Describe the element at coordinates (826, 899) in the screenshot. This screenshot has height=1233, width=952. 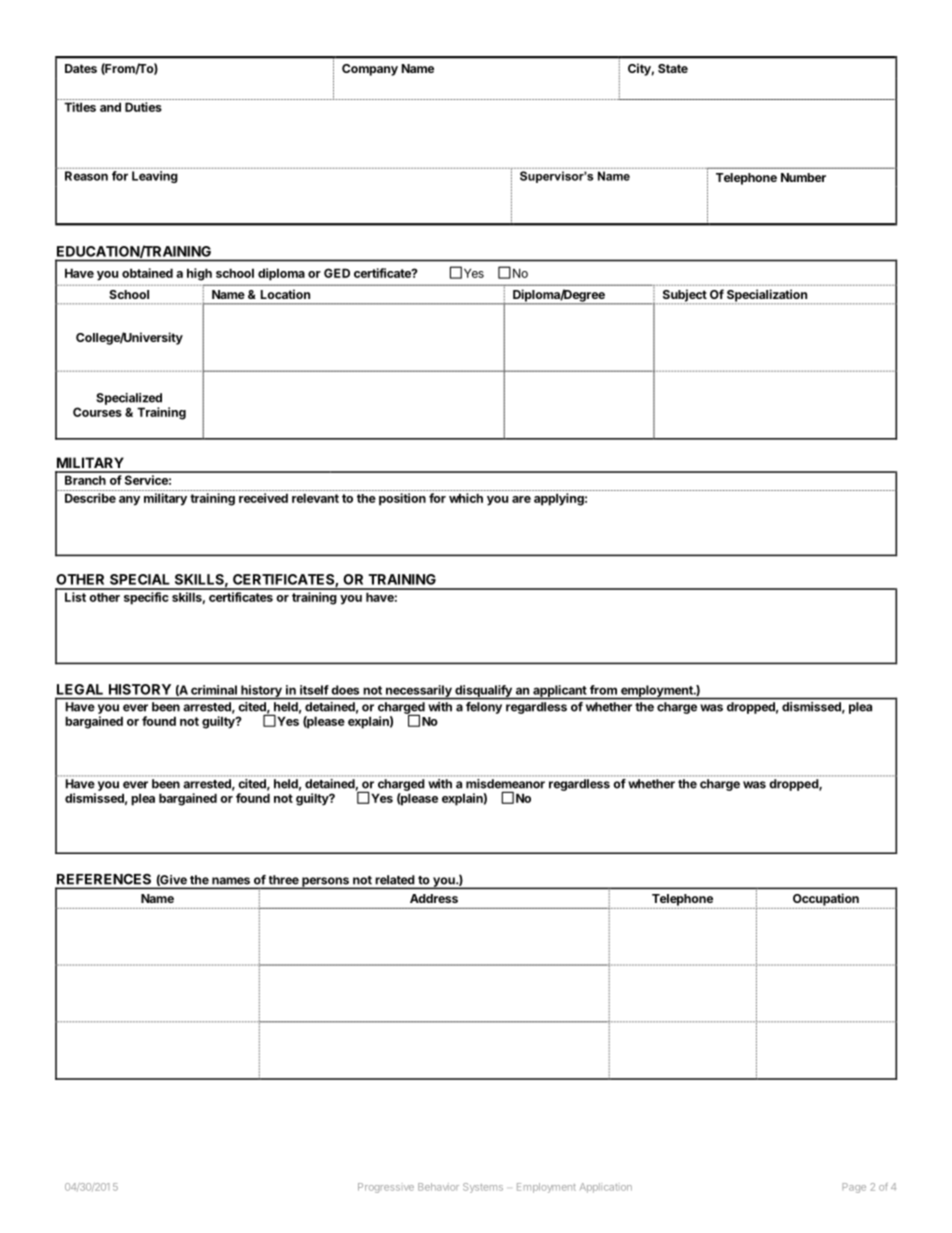
I see `Occupation` at that location.
